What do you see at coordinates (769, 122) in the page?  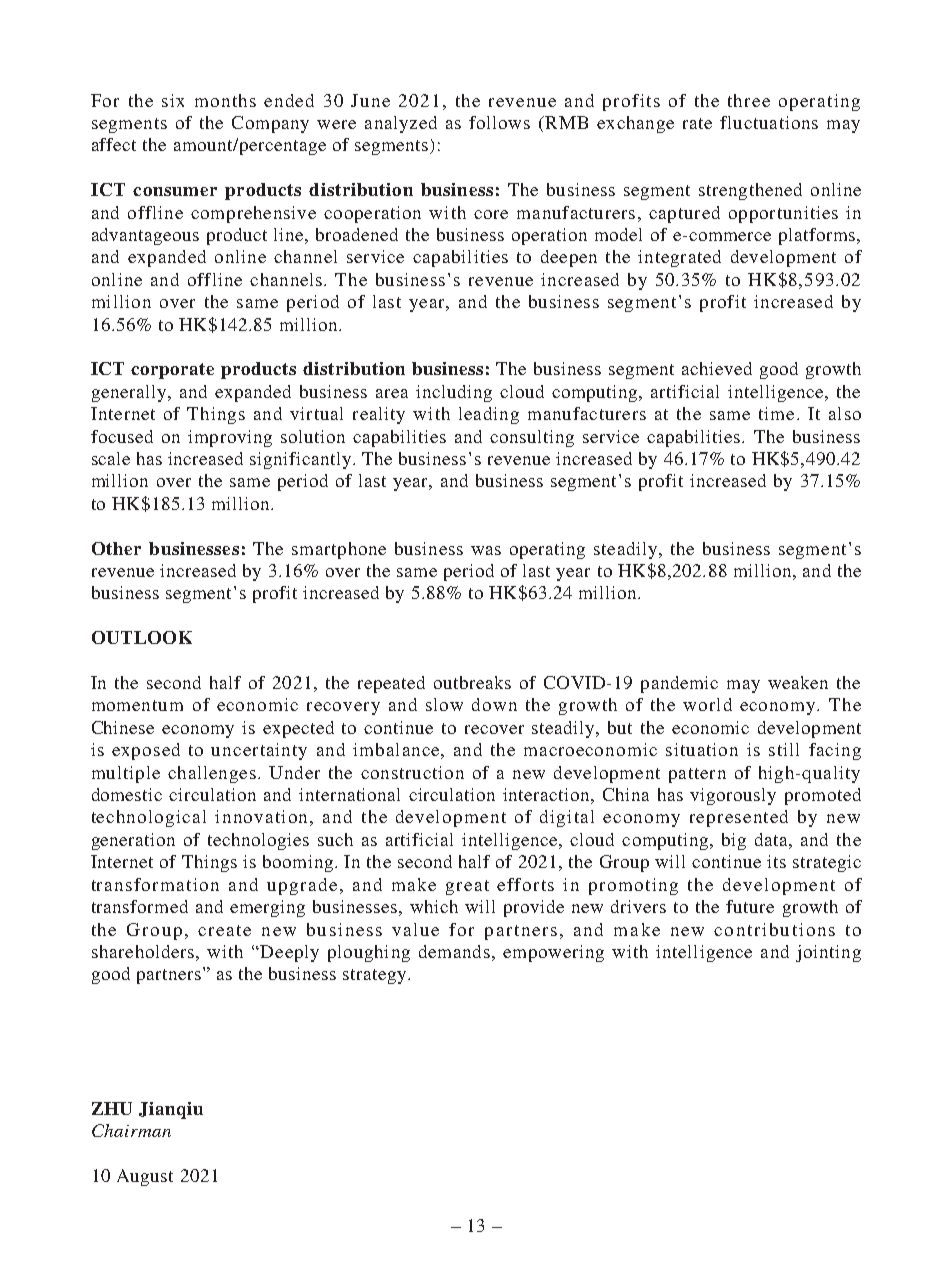 I see `fluctuations` at bounding box center [769, 122].
